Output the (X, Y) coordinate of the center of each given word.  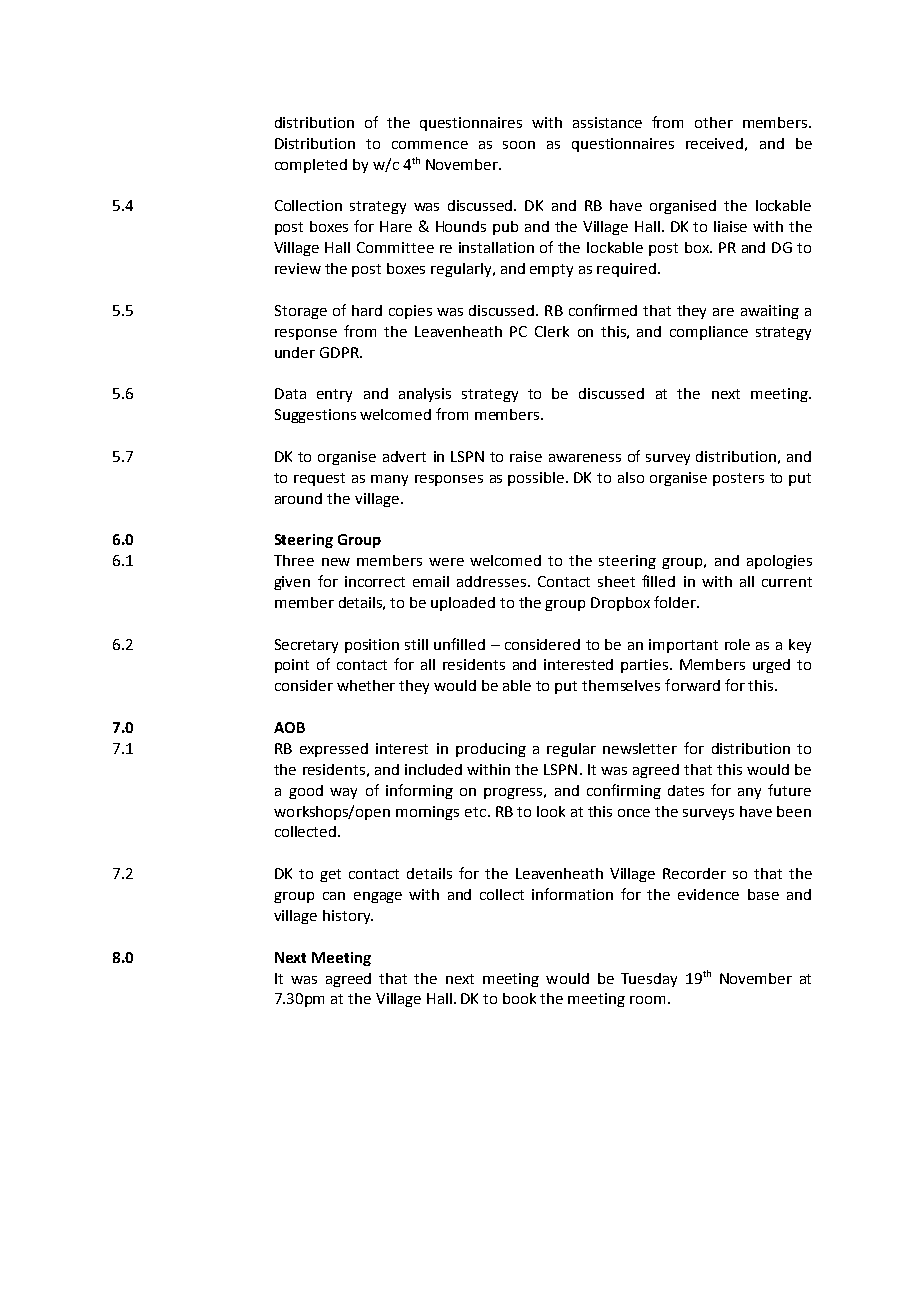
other (714, 122)
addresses (491, 581)
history (347, 917)
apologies (779, 562)
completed (311, 166)
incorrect (375, 581)
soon (519, 145)
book (519, 998)
